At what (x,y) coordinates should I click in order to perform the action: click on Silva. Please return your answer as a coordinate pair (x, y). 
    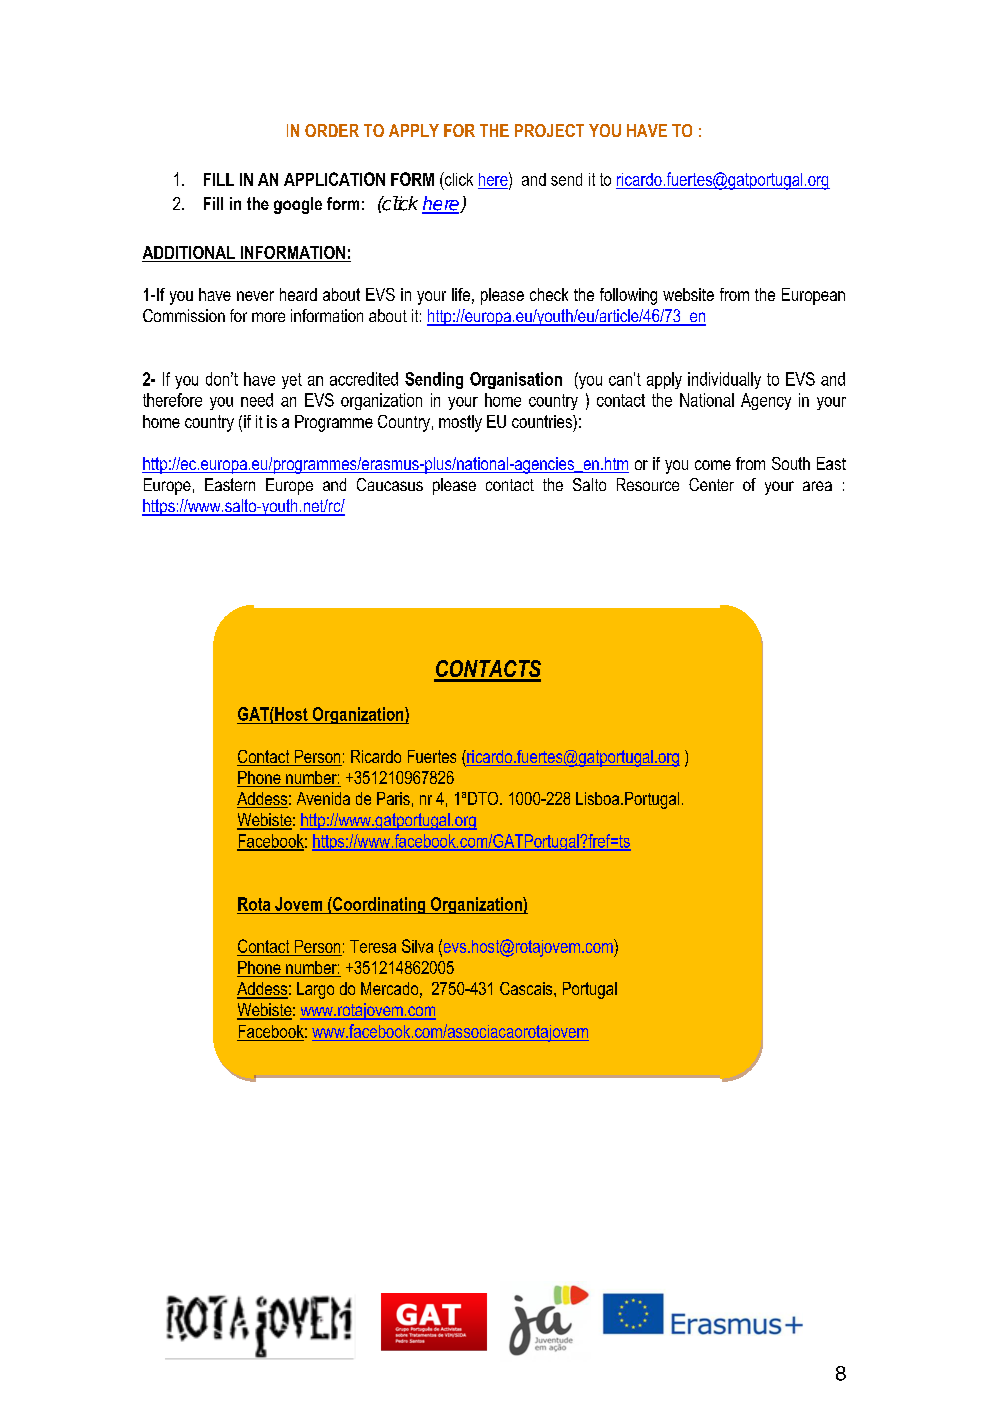
    Looking at the image, I should click on (417, 946).
